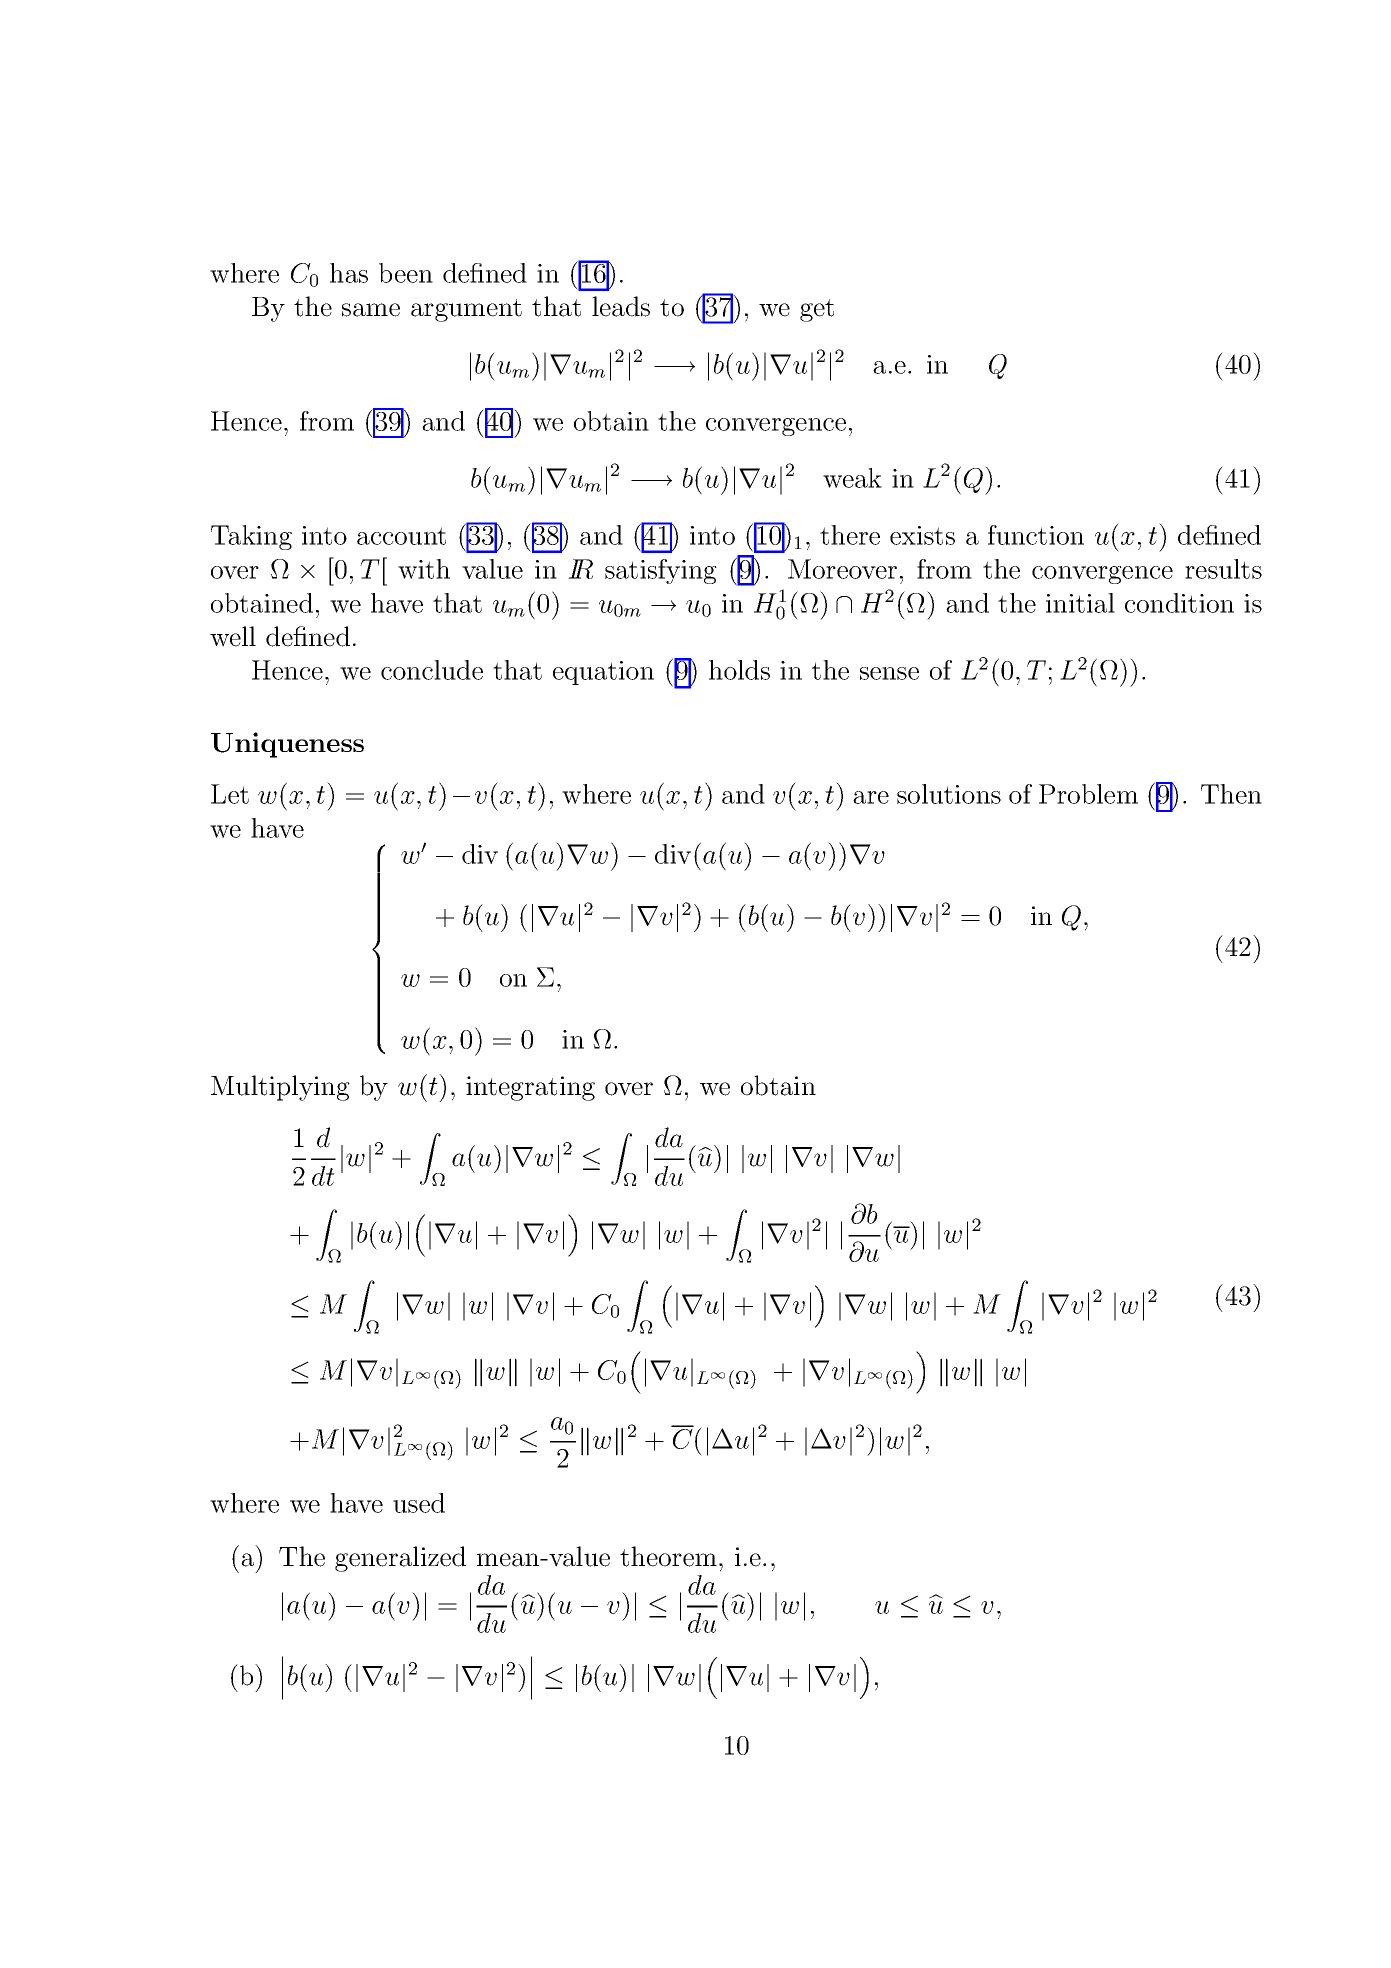  I want to click on Problem, so click(1088, 794).
